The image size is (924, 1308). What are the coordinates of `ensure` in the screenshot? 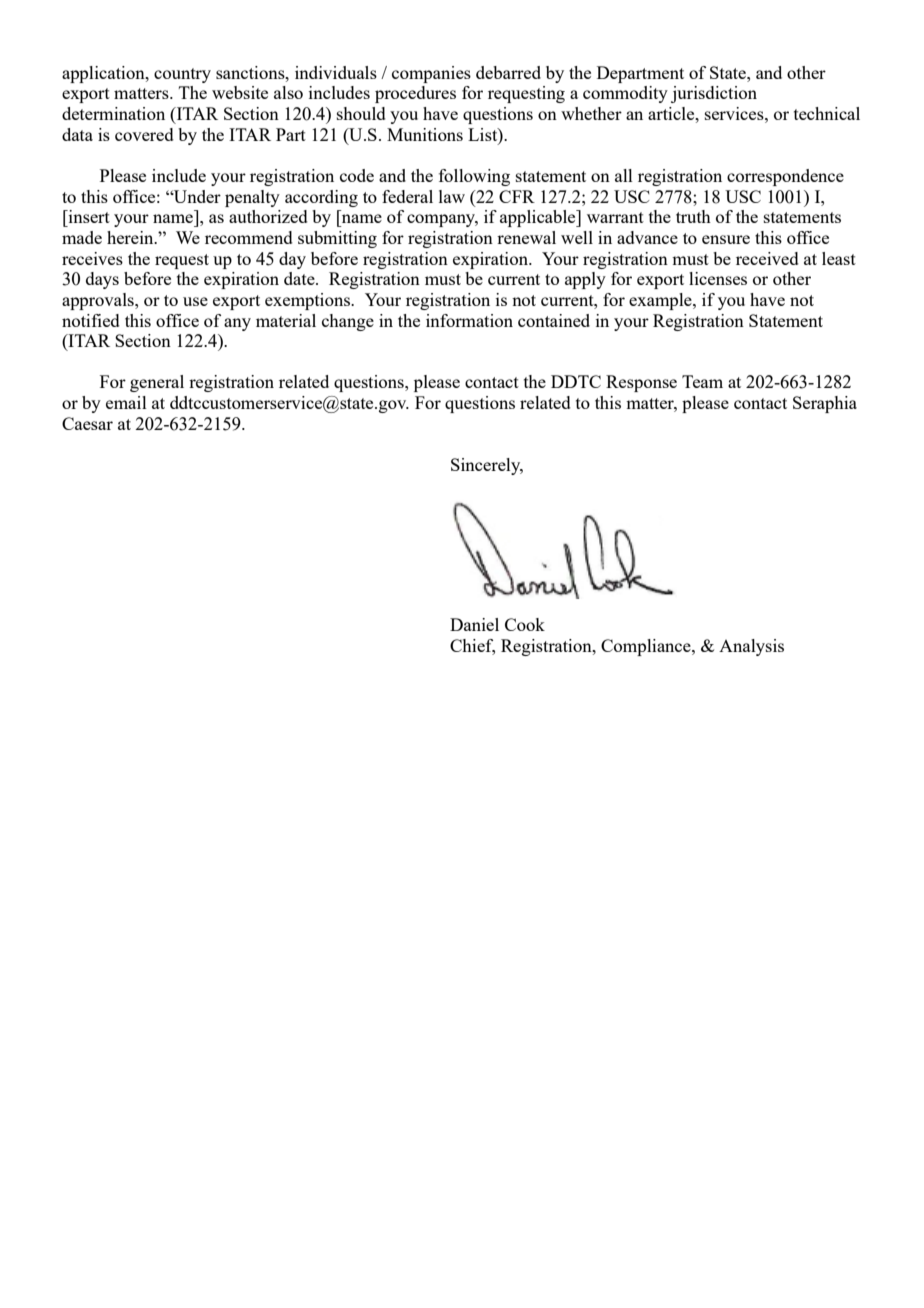 It's located at (726, 239).
